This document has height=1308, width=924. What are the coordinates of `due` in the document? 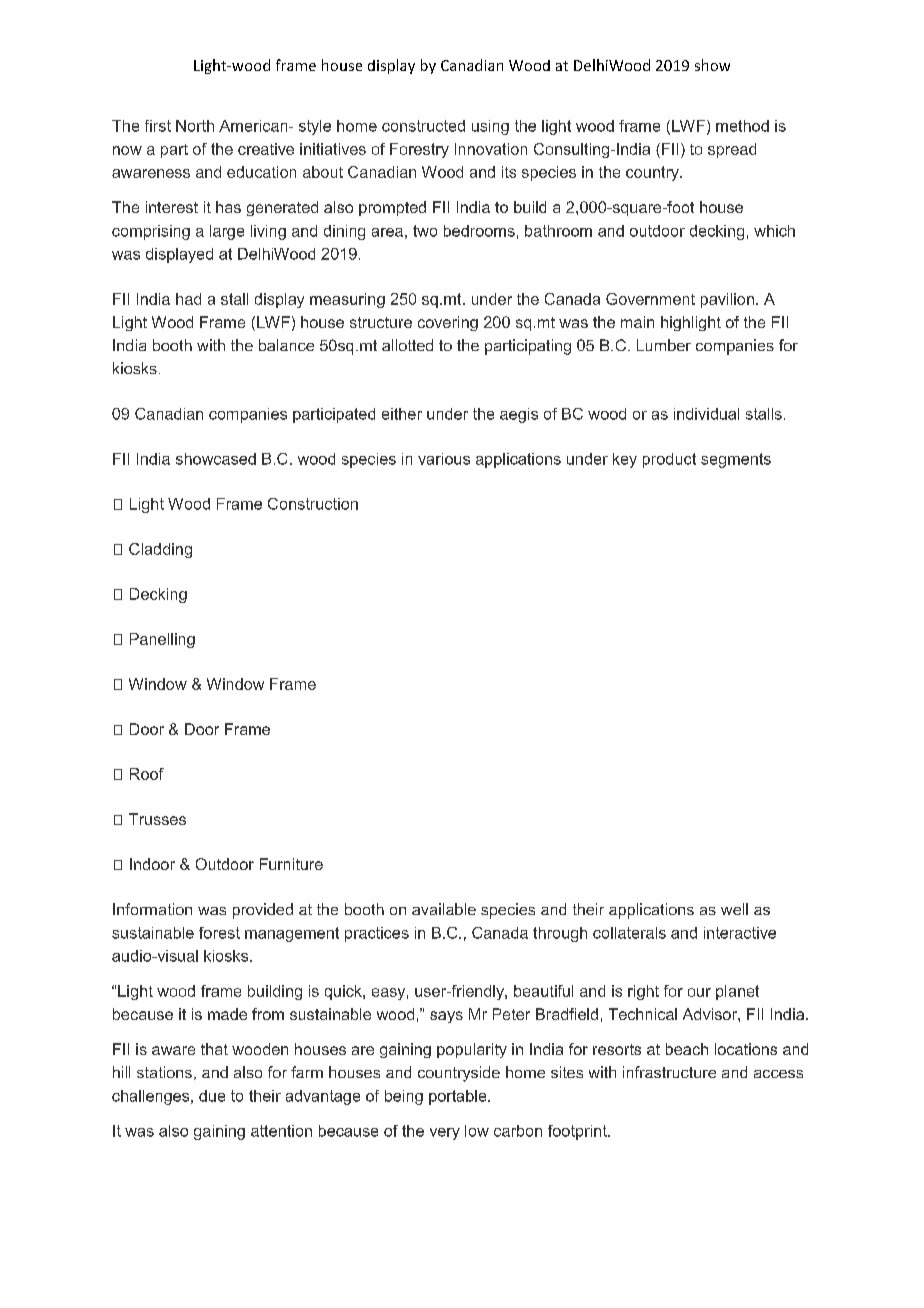 It's located at (212, 1096).
